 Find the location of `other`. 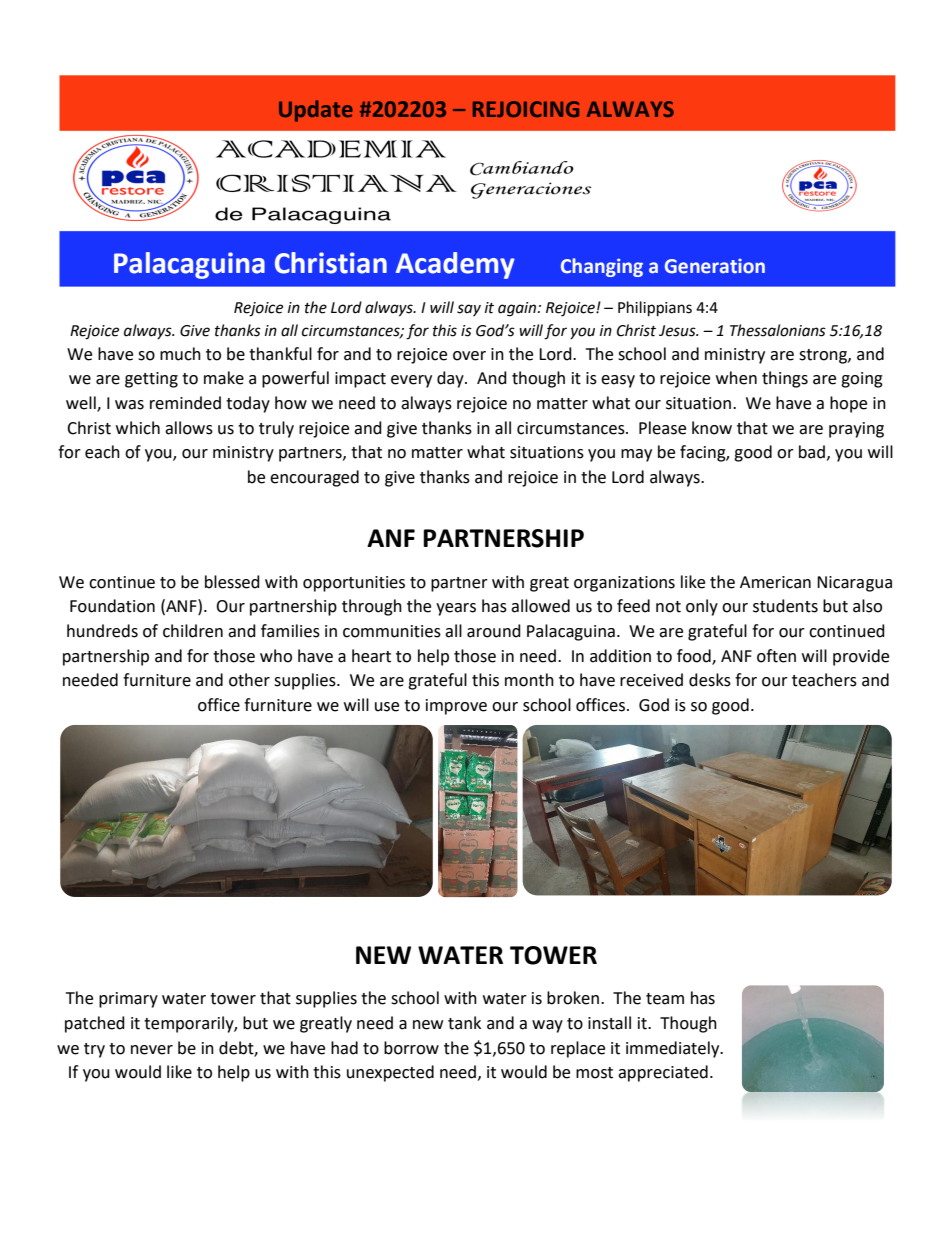

other is located at coordinates (249, 680).
